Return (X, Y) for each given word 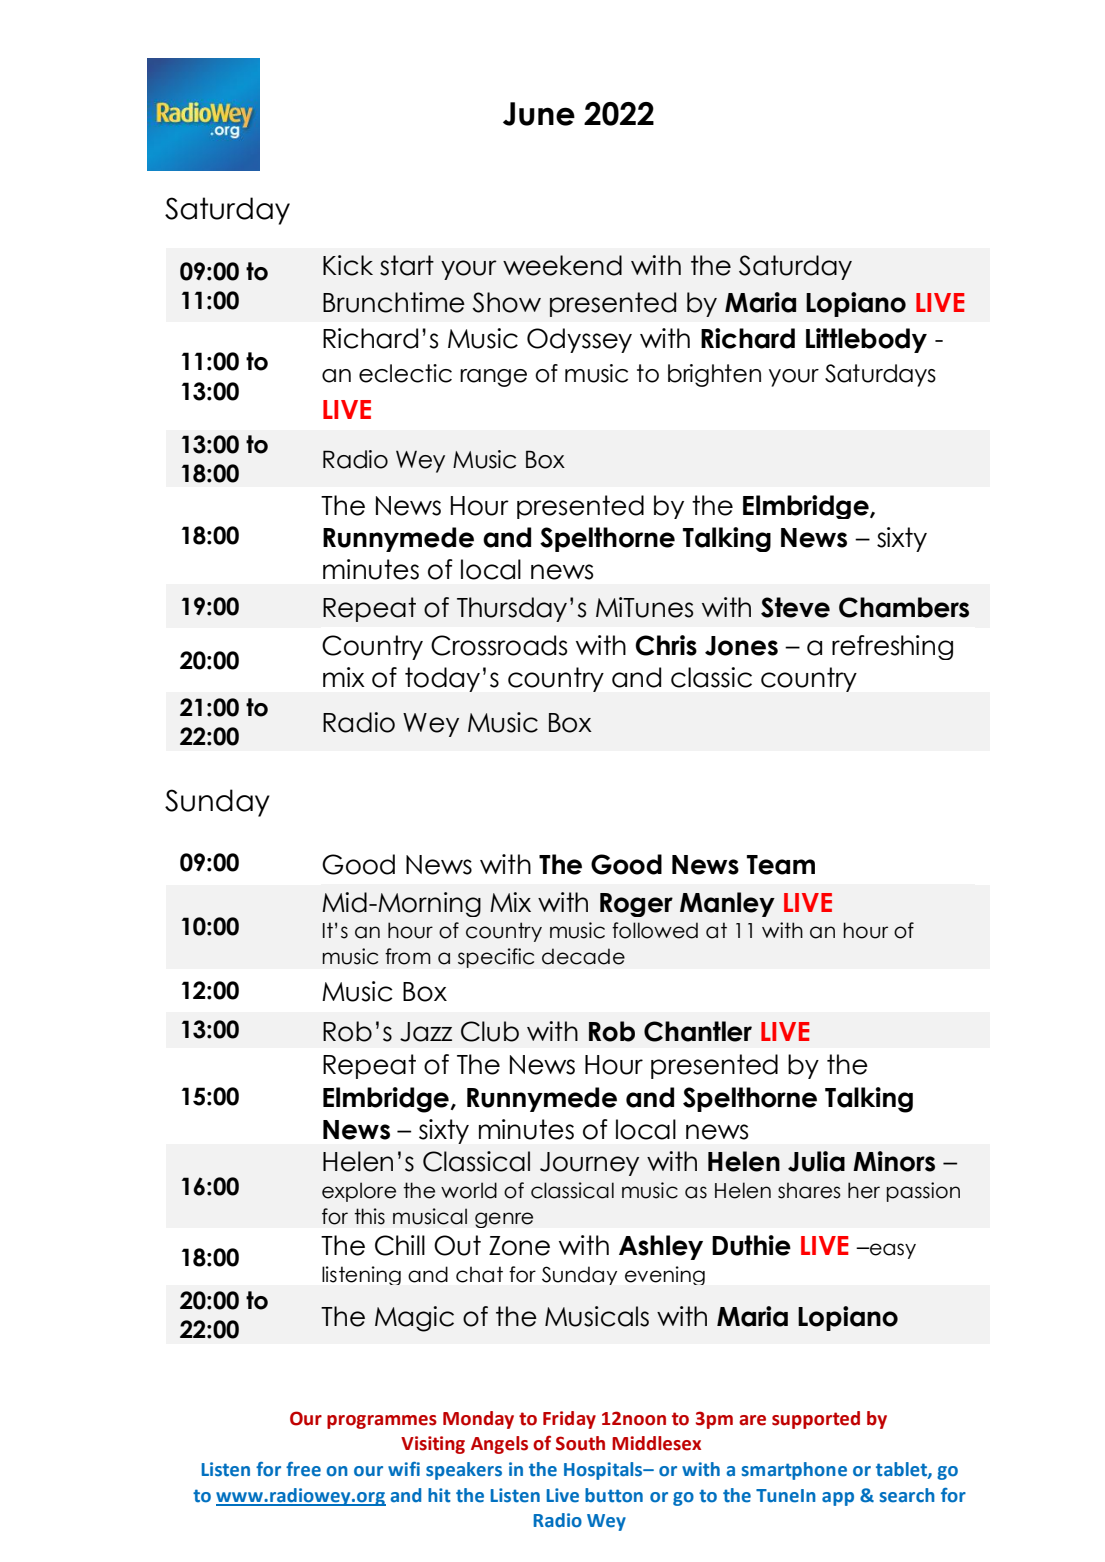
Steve (795, 607)
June (539, 114)
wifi (404, 1469)
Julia (816, 1161)
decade (583, 956)
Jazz (426, 1032)
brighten (714, 375)
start (407, 265)
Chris (666, 645)
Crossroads (499, 645)
